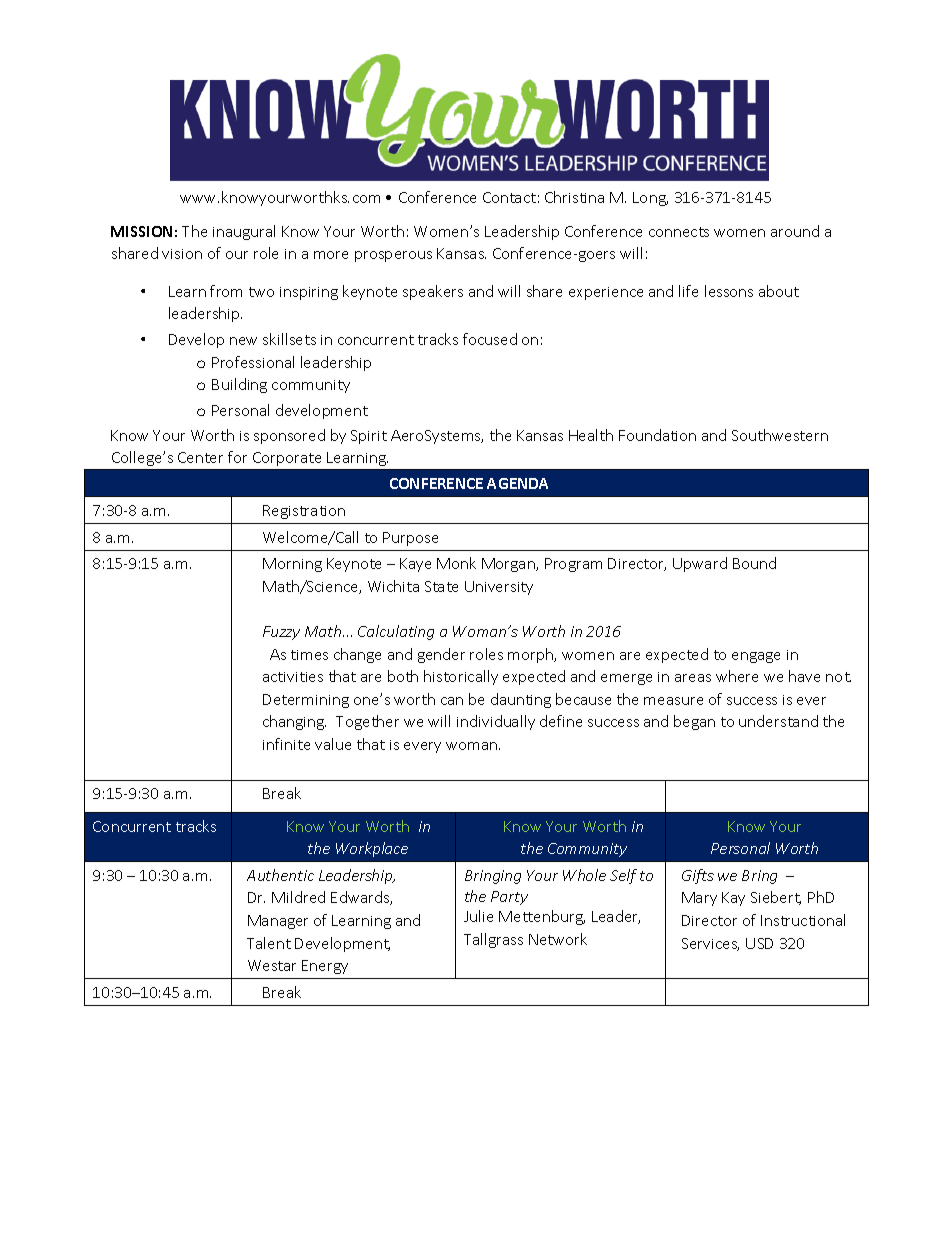 The image size is (952, 1233). Describe the element at coordinates (754, 563) in the image. I see `Bound` at that location.
